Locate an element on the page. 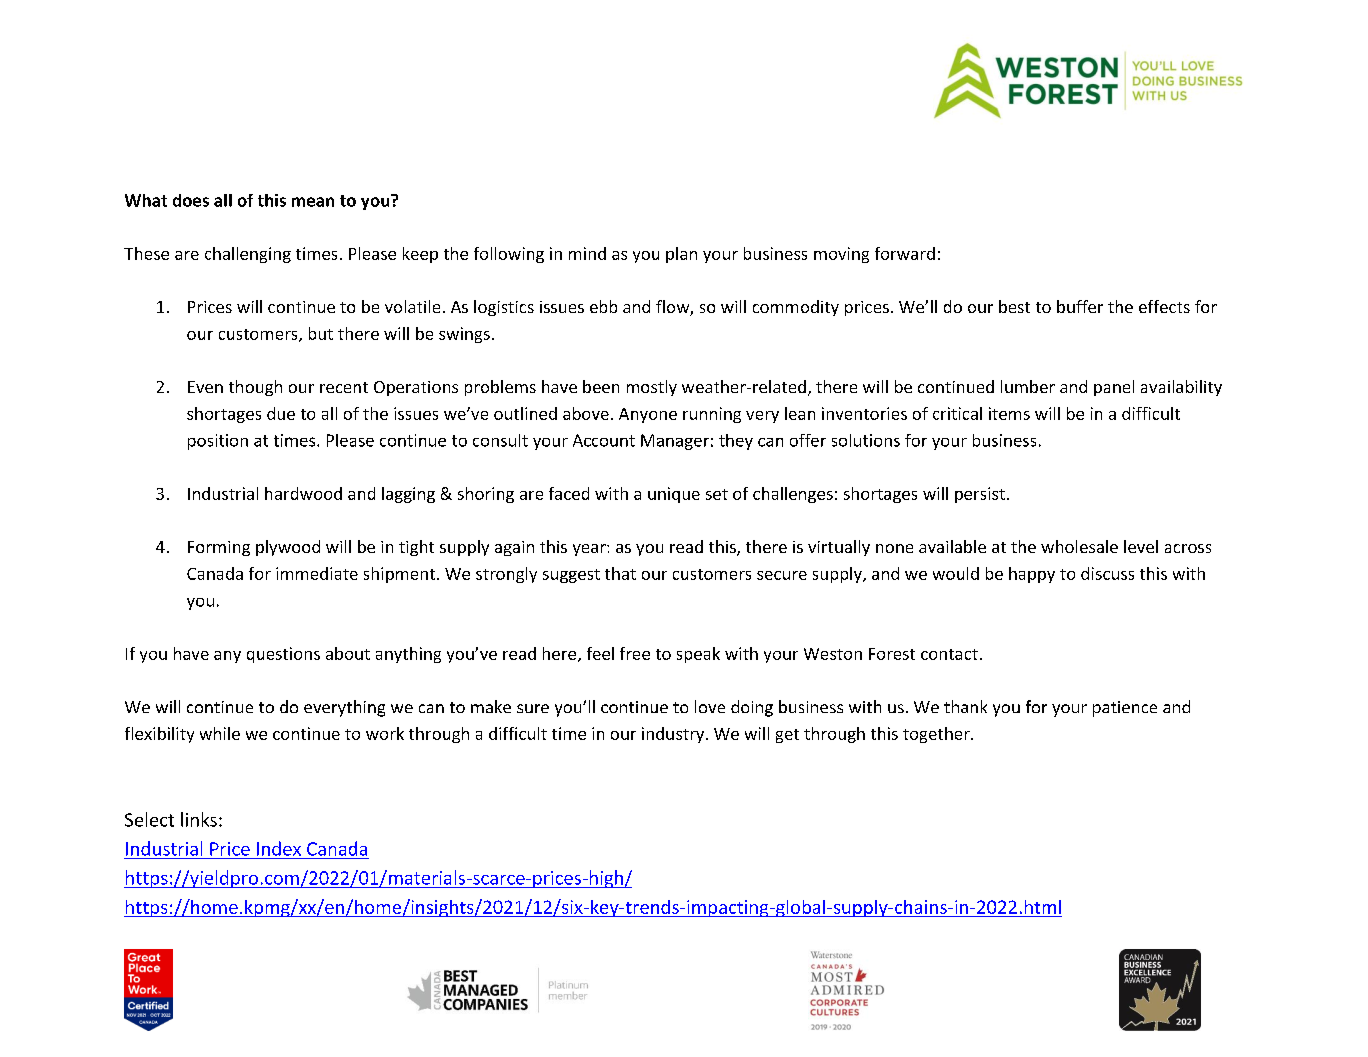 This page has width=1368, height=1057. questions is located at coordinates (283, 655).
